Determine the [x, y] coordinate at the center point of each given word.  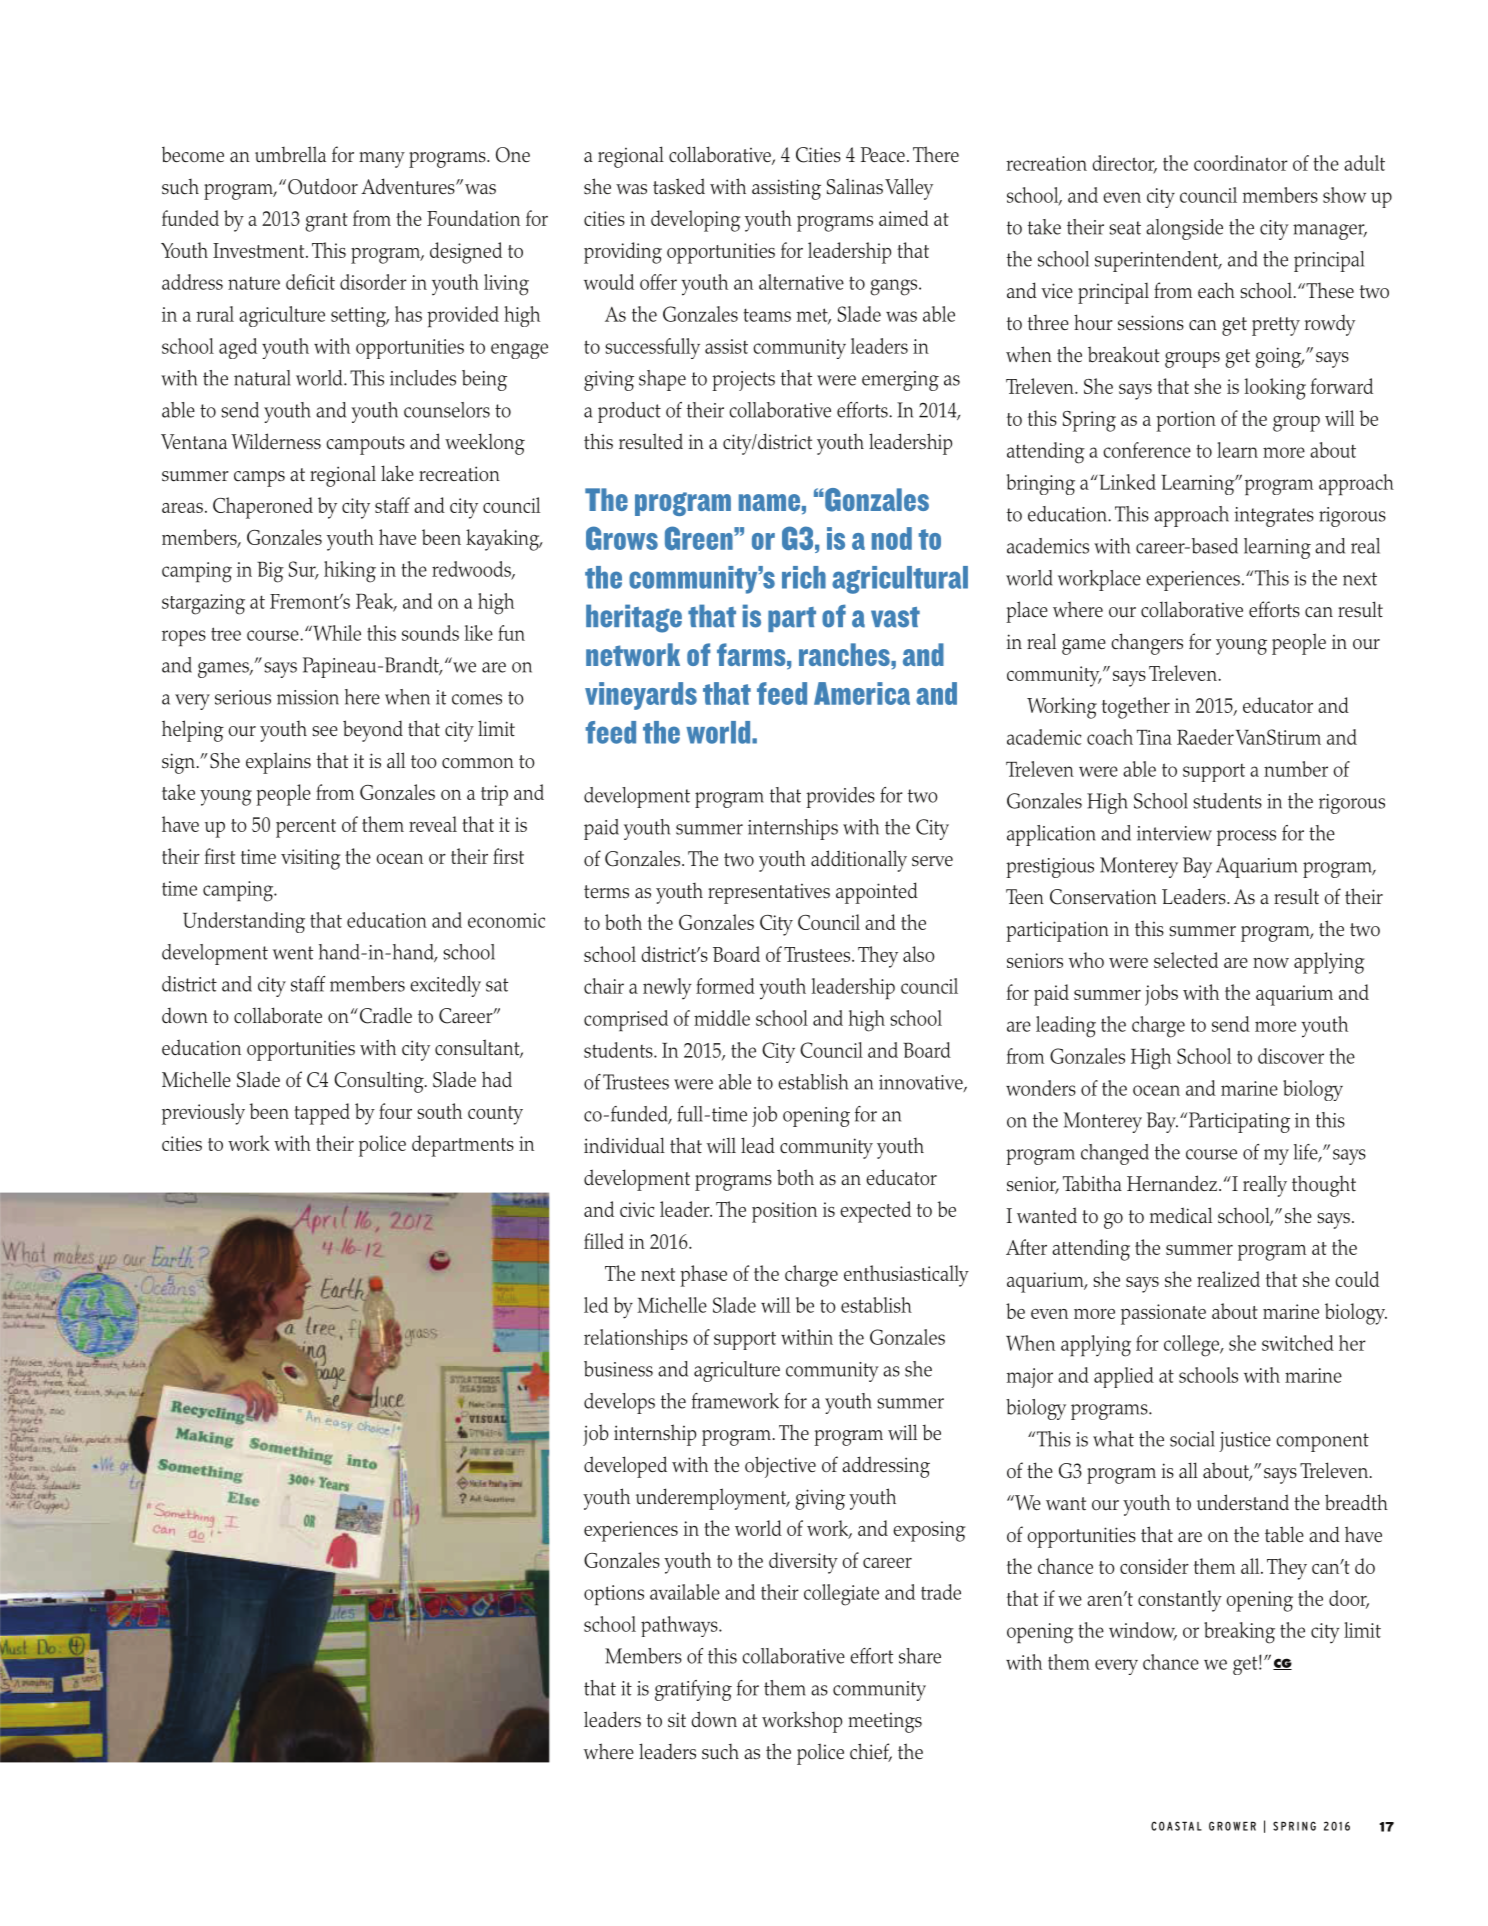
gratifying [693, 1690]
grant [326, 222]
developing [695, 221]
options [614, 1595]
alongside [1184, 229]
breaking [1239, 1633]
